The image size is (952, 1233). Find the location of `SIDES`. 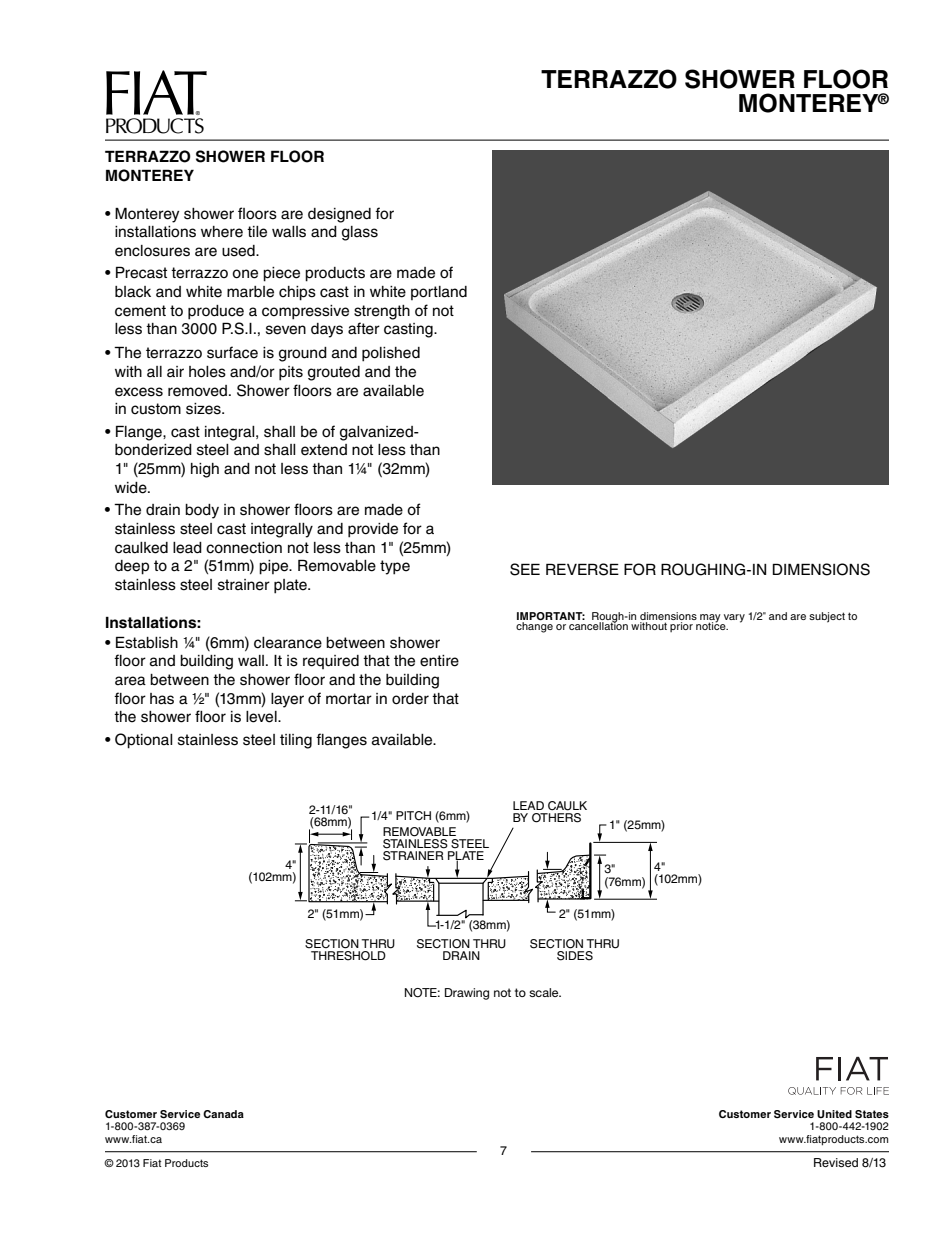

SIDES is located at coordinates (575, 954).
